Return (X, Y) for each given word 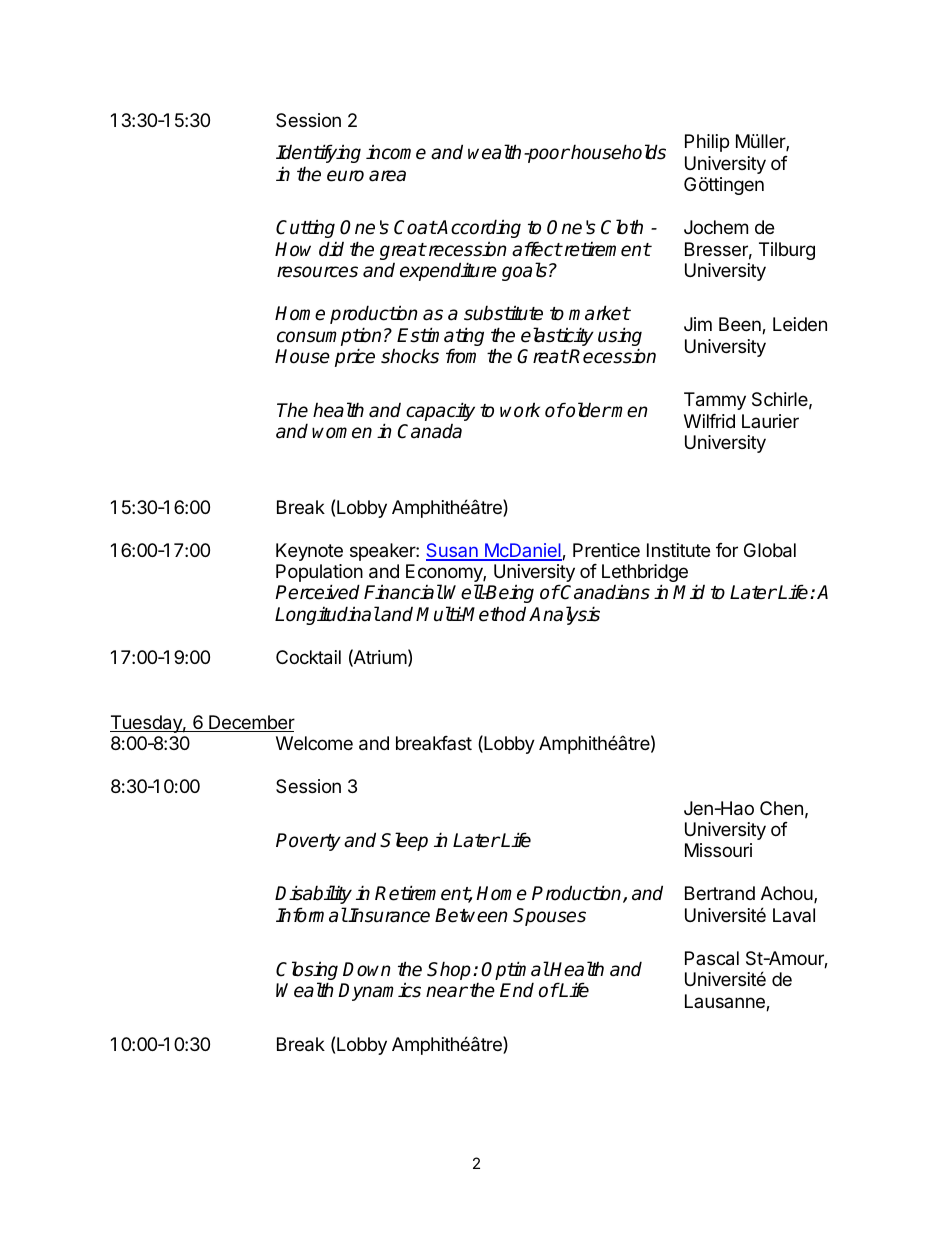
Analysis (564, 615)
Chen (781, 808)
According (478, 228)
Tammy (715, 401)
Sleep (404, 841)
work (520, 410)
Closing (307, 972)
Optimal (515, 970)
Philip (707, 143)
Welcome (314, 743)
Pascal (712, 958)
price (355, 357)
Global (770, 550)
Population (319, 574)
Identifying (318, 153)
